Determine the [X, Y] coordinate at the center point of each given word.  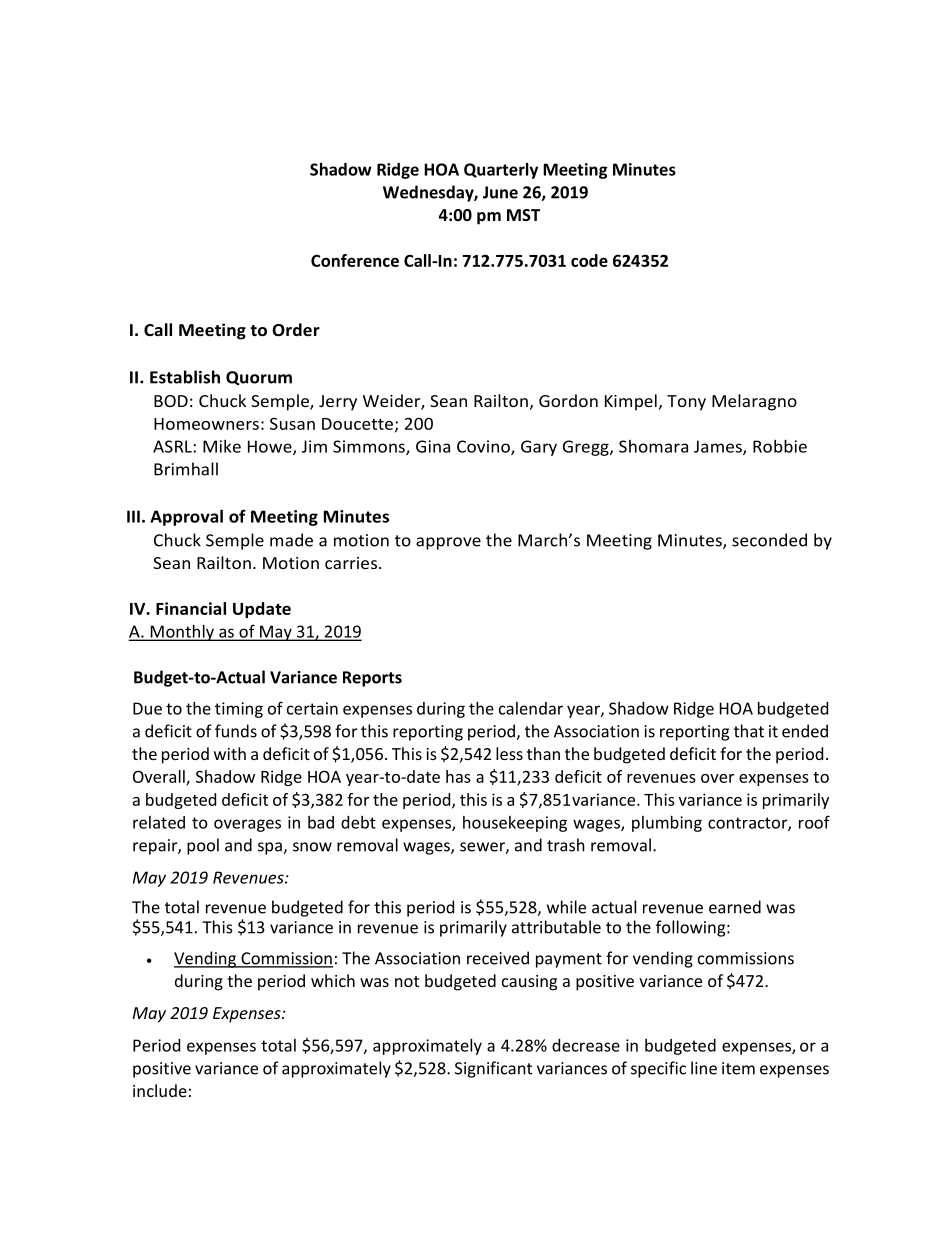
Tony [686, 403]
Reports [372, 679]
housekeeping [515, 824]
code [589, 260]
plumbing [667, 824]
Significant [493, 1069]
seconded [769, 540]
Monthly [182, 633]
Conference [355, 260]
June [500, 192]
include [160, 1090]
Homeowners [206, 424]
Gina [433, 446]
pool [203, 846]
